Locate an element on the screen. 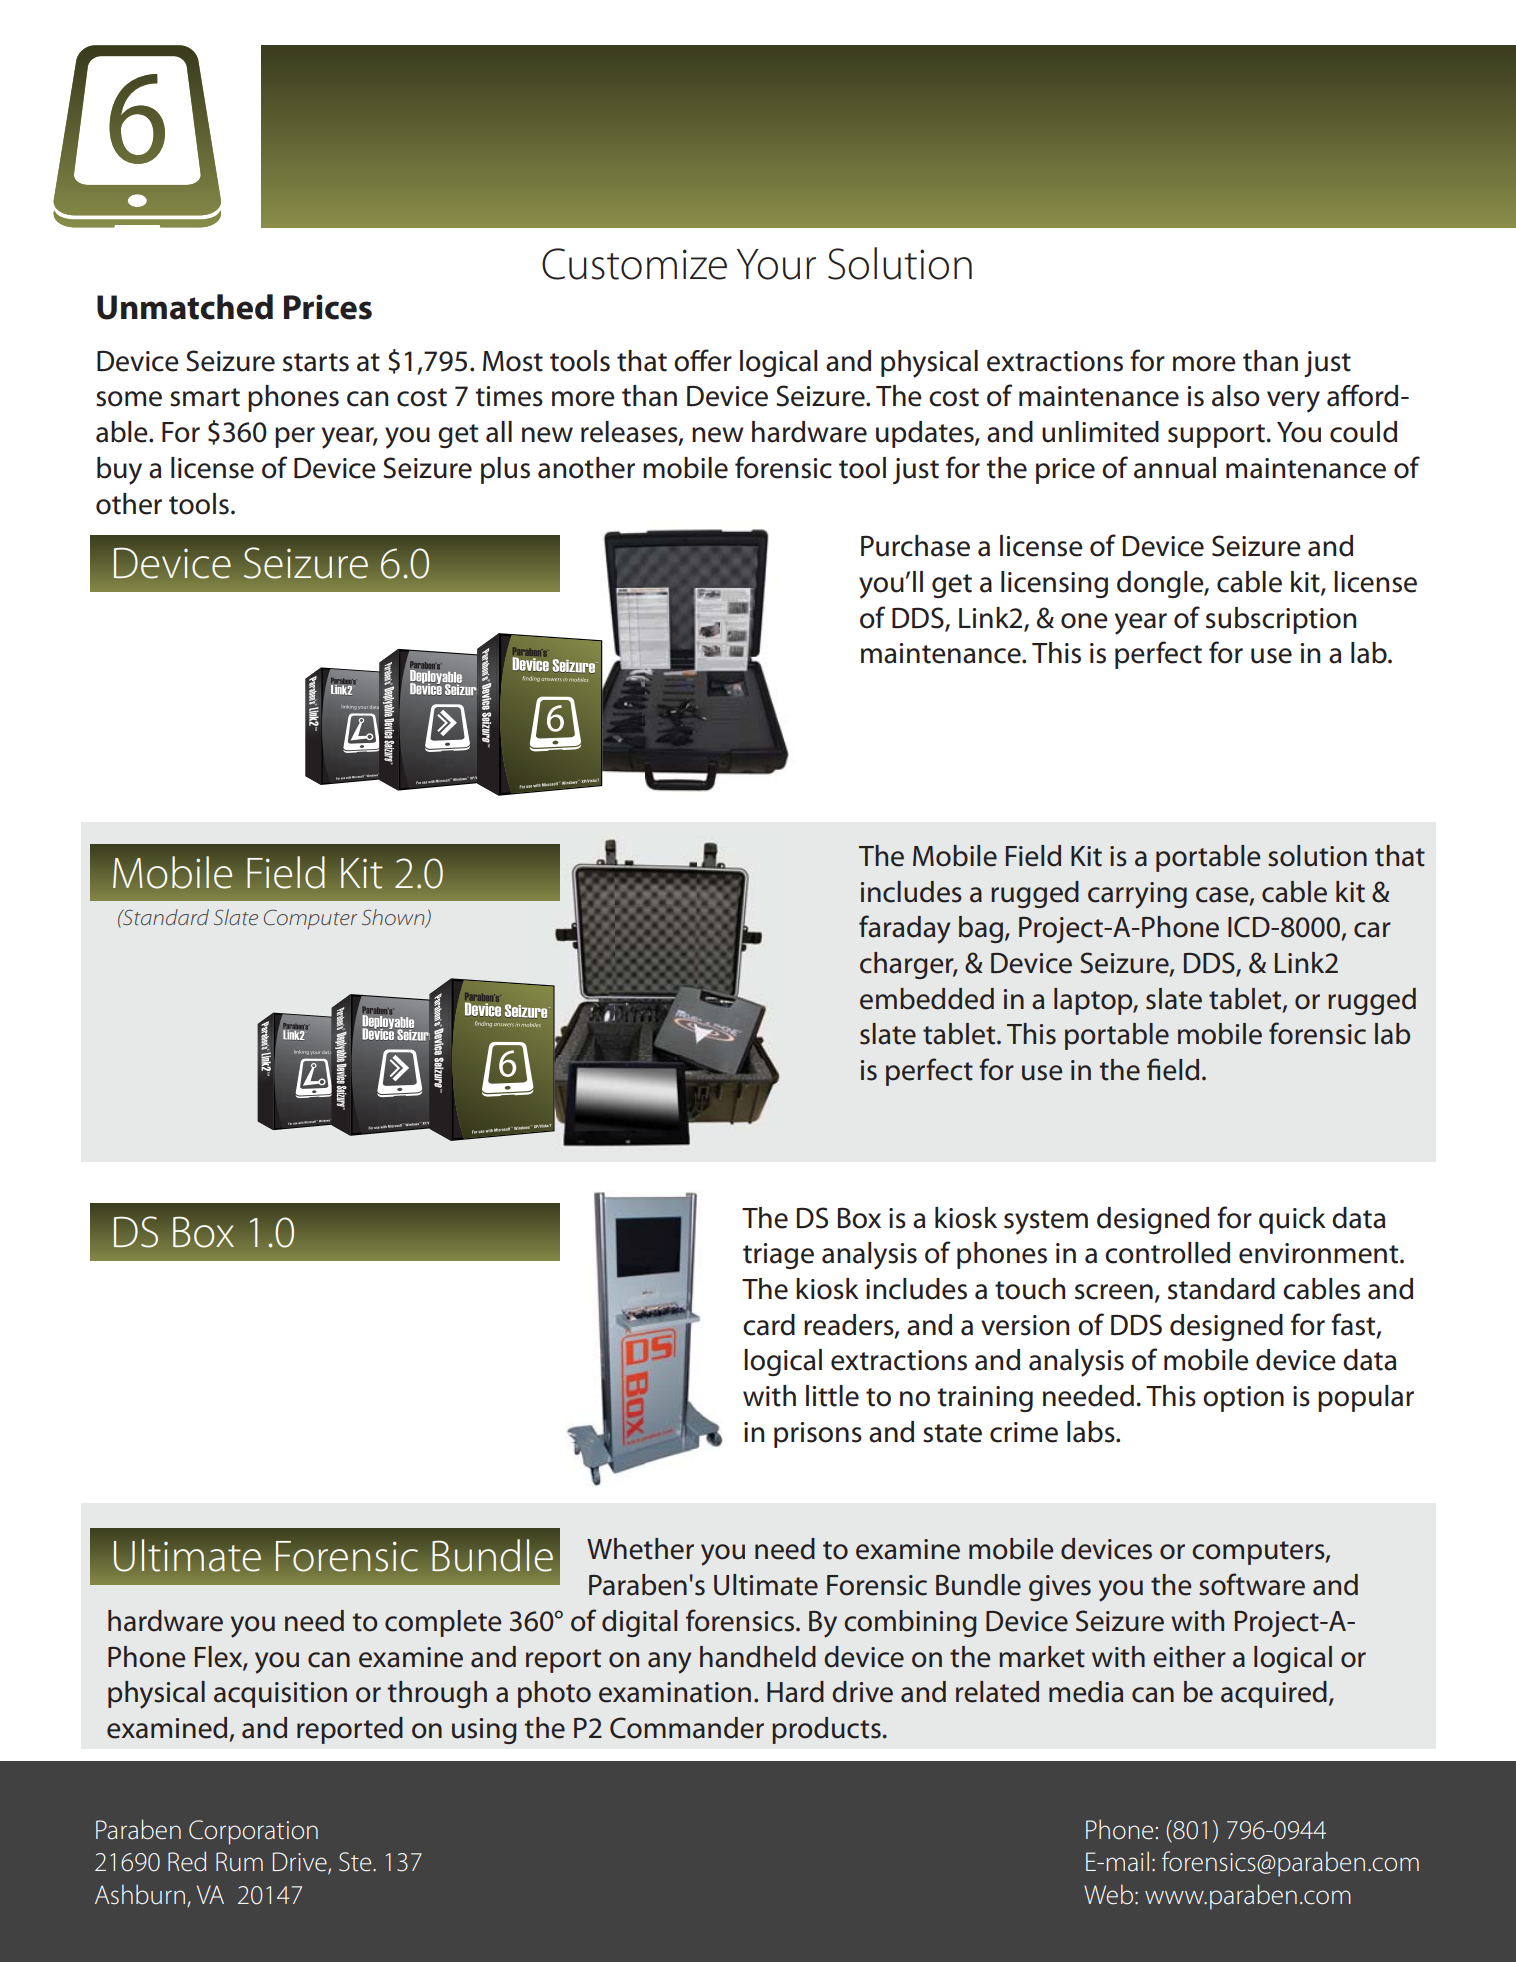  Your is located at coordinates (776, 264).
